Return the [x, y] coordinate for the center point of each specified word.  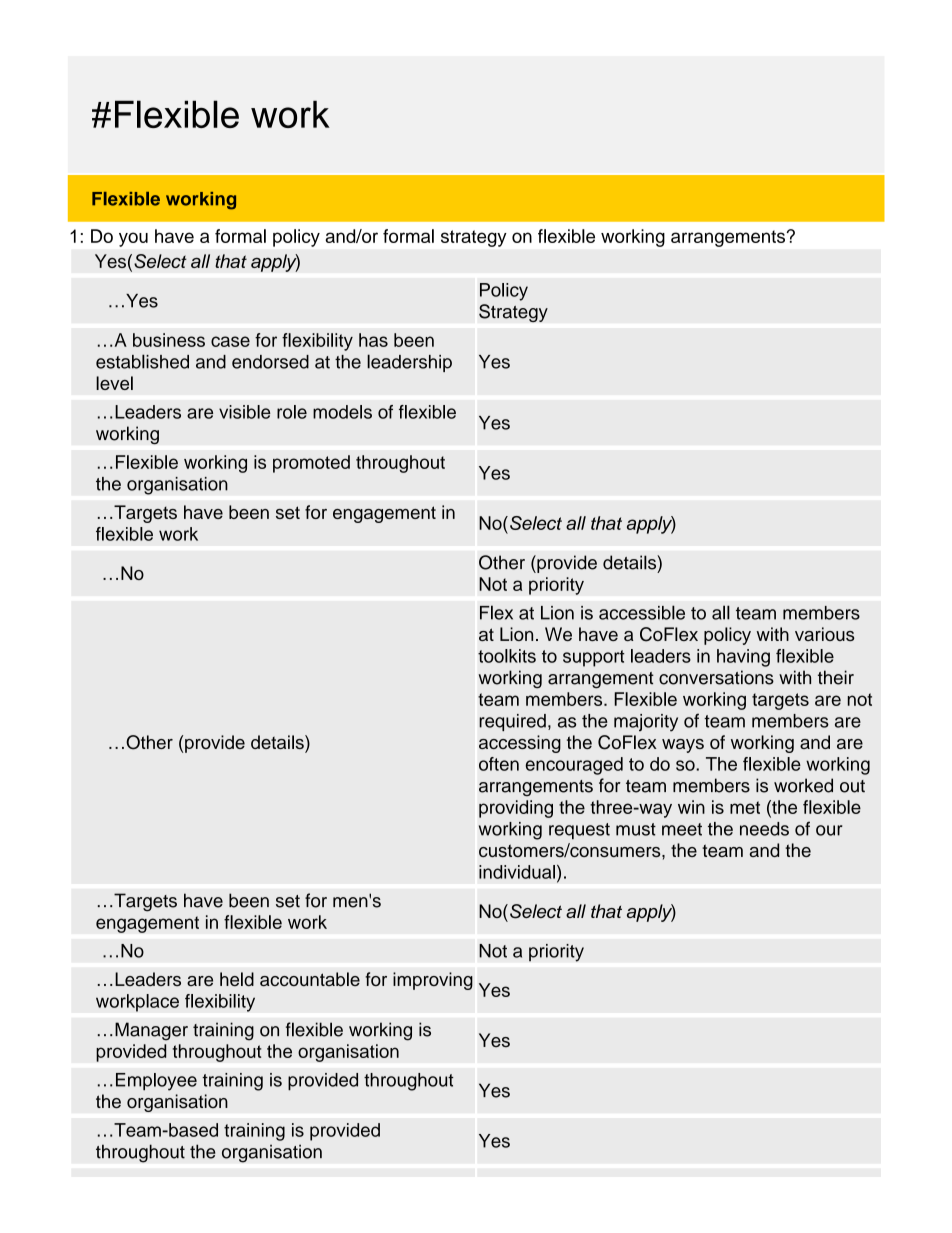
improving [433, 981]
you [133, 239]
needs [764, 829]
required [512, 722]
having [743, 658]
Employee [156, 1082]
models [342, 412]
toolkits [507, 656]
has [373, 340]
